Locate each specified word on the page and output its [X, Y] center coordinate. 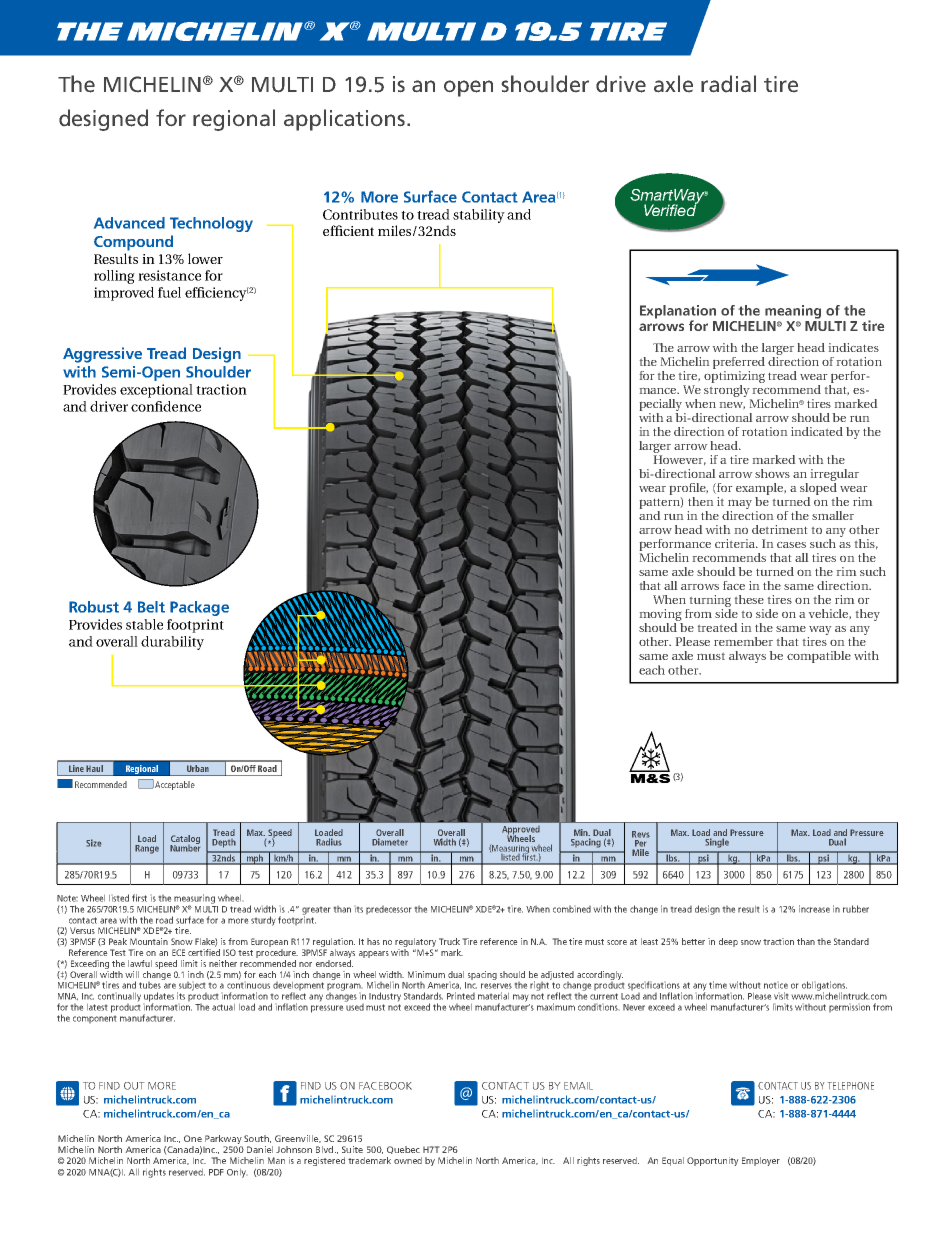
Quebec [403, 1150]
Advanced [129, 223]
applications [344, 120]
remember [743, 641]
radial [728, 83]
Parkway [223, 1139]
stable [144, 624]
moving [661, 616]
